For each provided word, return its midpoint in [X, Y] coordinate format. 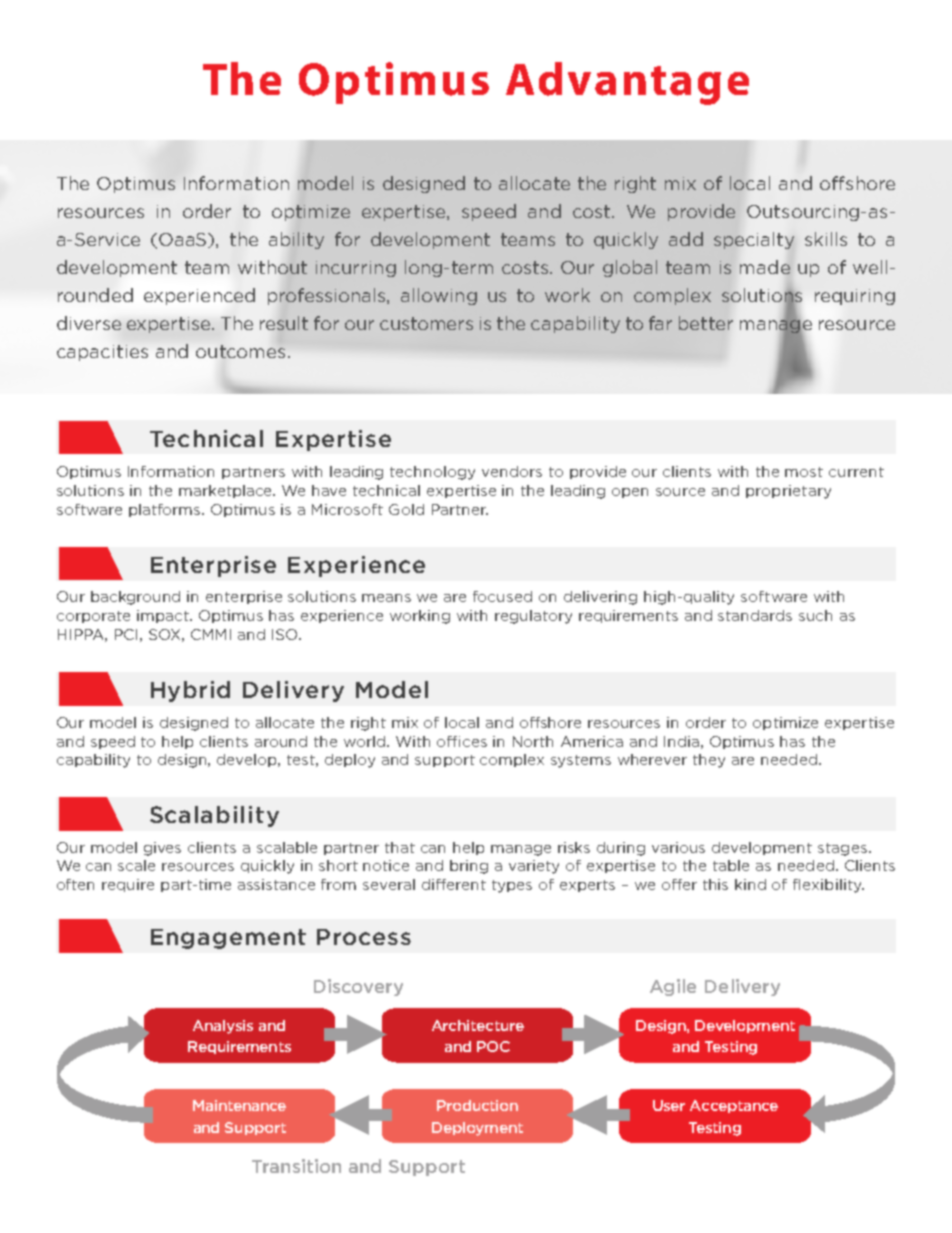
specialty [754, 240]
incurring [356, 269]
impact [164, 616]
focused [502, 596]
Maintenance [239, 1105]
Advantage [627, 83]
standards [755, 615]
